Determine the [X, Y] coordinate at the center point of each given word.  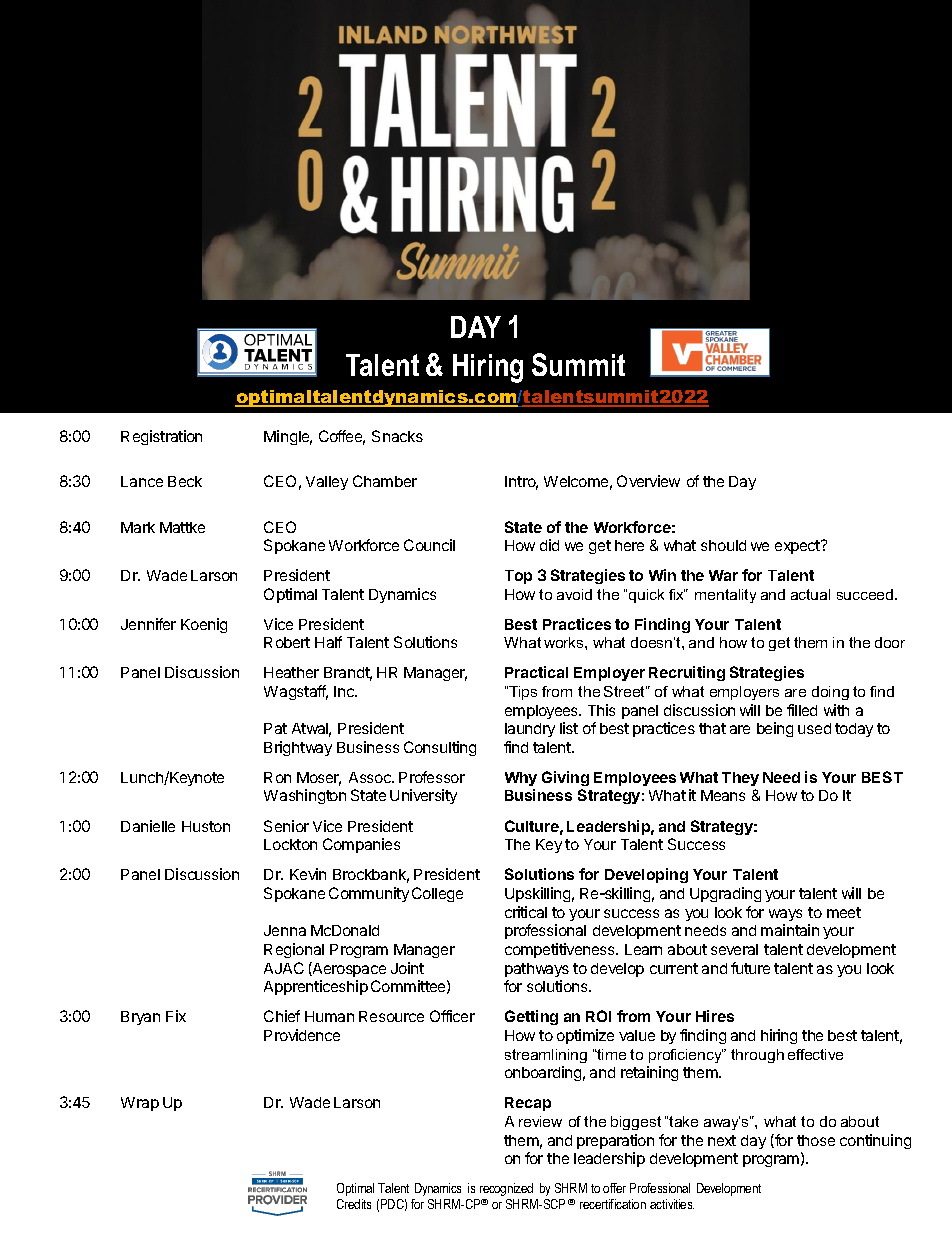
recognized [506, 1189]
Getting [531, 1017]
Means [723, 795]
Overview [648, 481]
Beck [185, 481]
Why [521, 779]
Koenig [204, 625]
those [816, 1140]
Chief [282, 1016]
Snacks [397, 436]
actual [810, 594]
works [565, 642]
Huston [206, 826]
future [750, 968]
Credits [354, 1204]
